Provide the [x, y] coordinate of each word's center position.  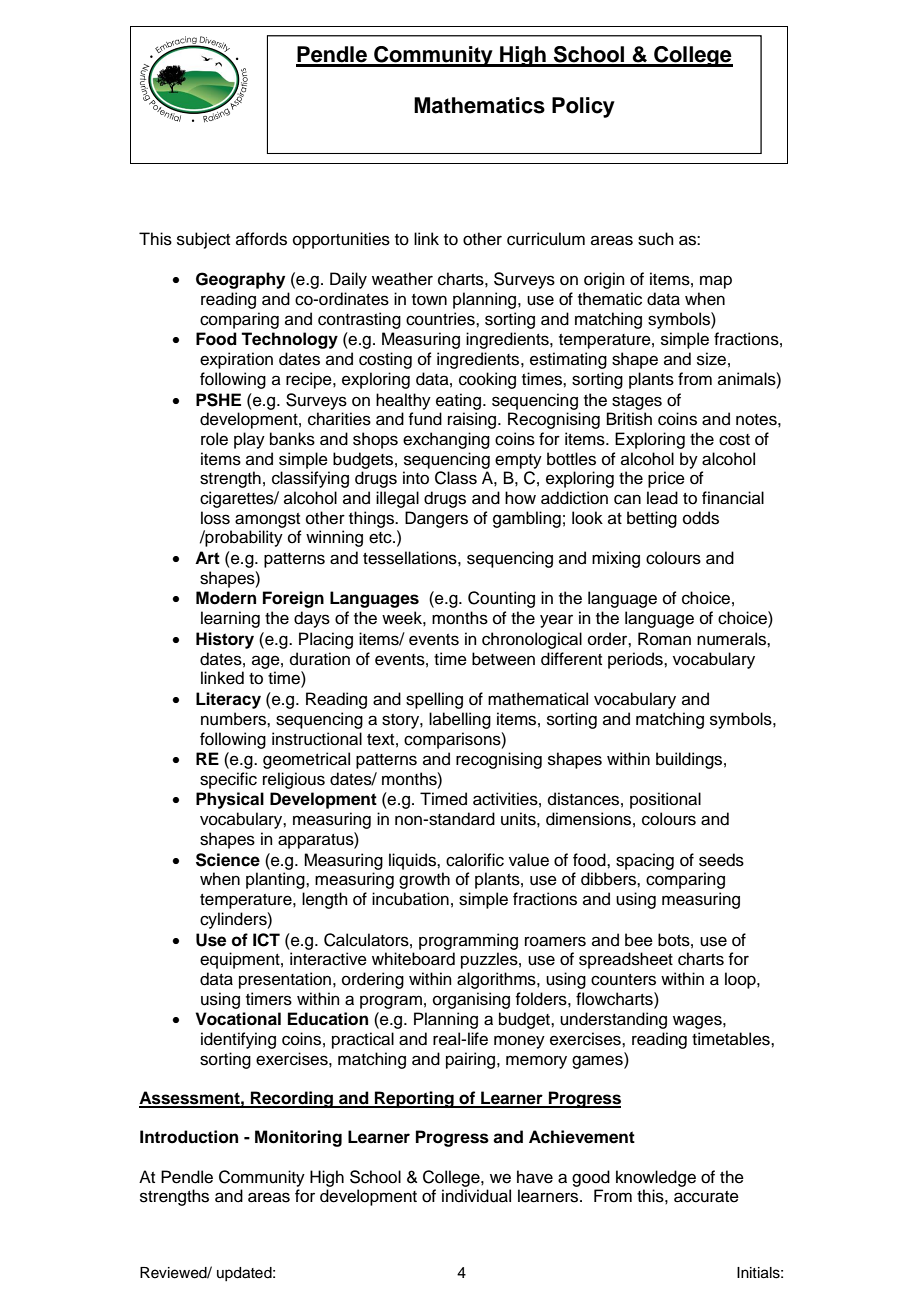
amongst [267, 520]
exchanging [446, 440]
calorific [475, 860]
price [666, 479]
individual [476, 1196]
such [656, 239]
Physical [230, 800]
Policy [583, 107]
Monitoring [298, 1138]
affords [261, 239]
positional [665, 800]
